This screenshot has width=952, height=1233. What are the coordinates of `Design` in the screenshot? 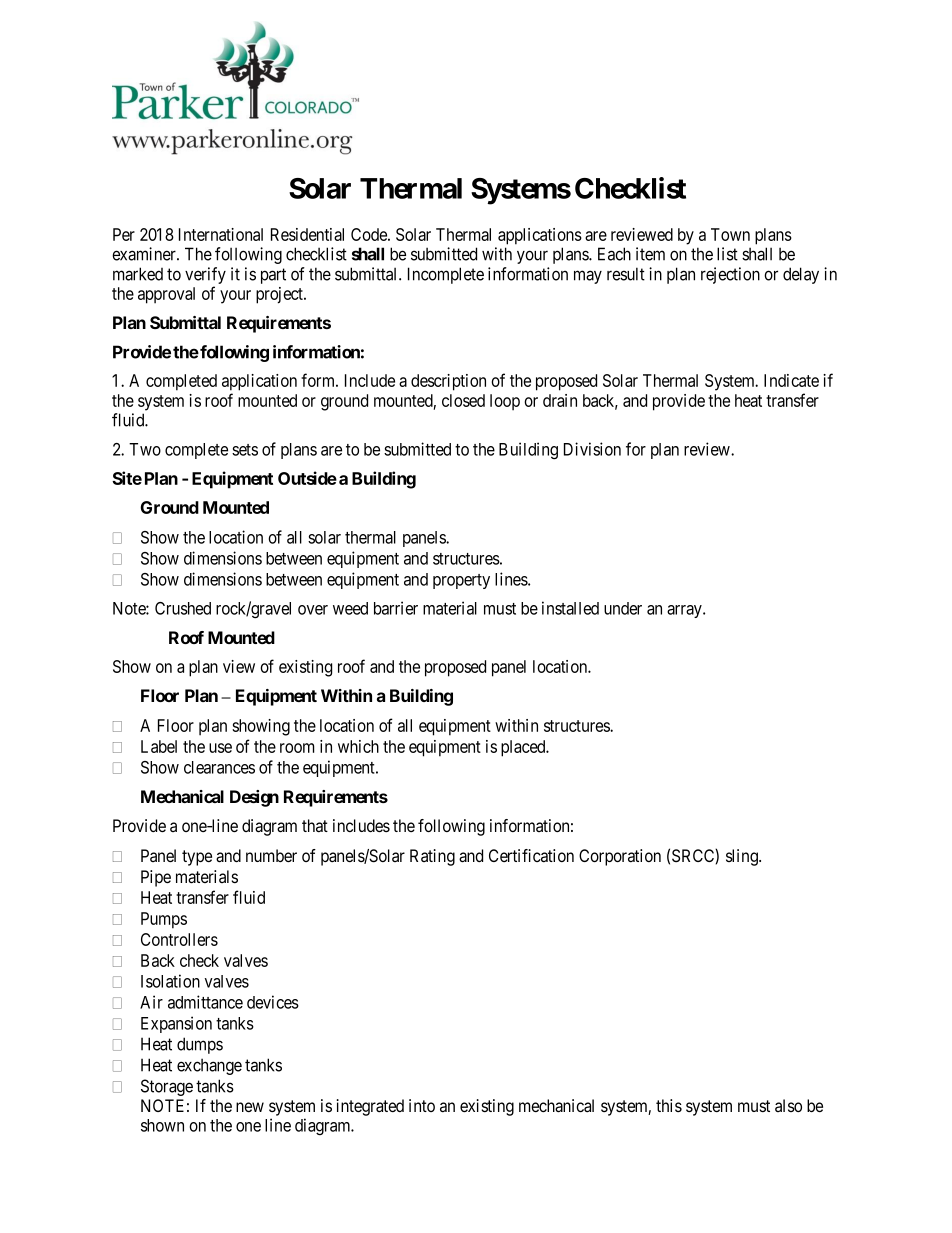 It's located at (254, 798).
